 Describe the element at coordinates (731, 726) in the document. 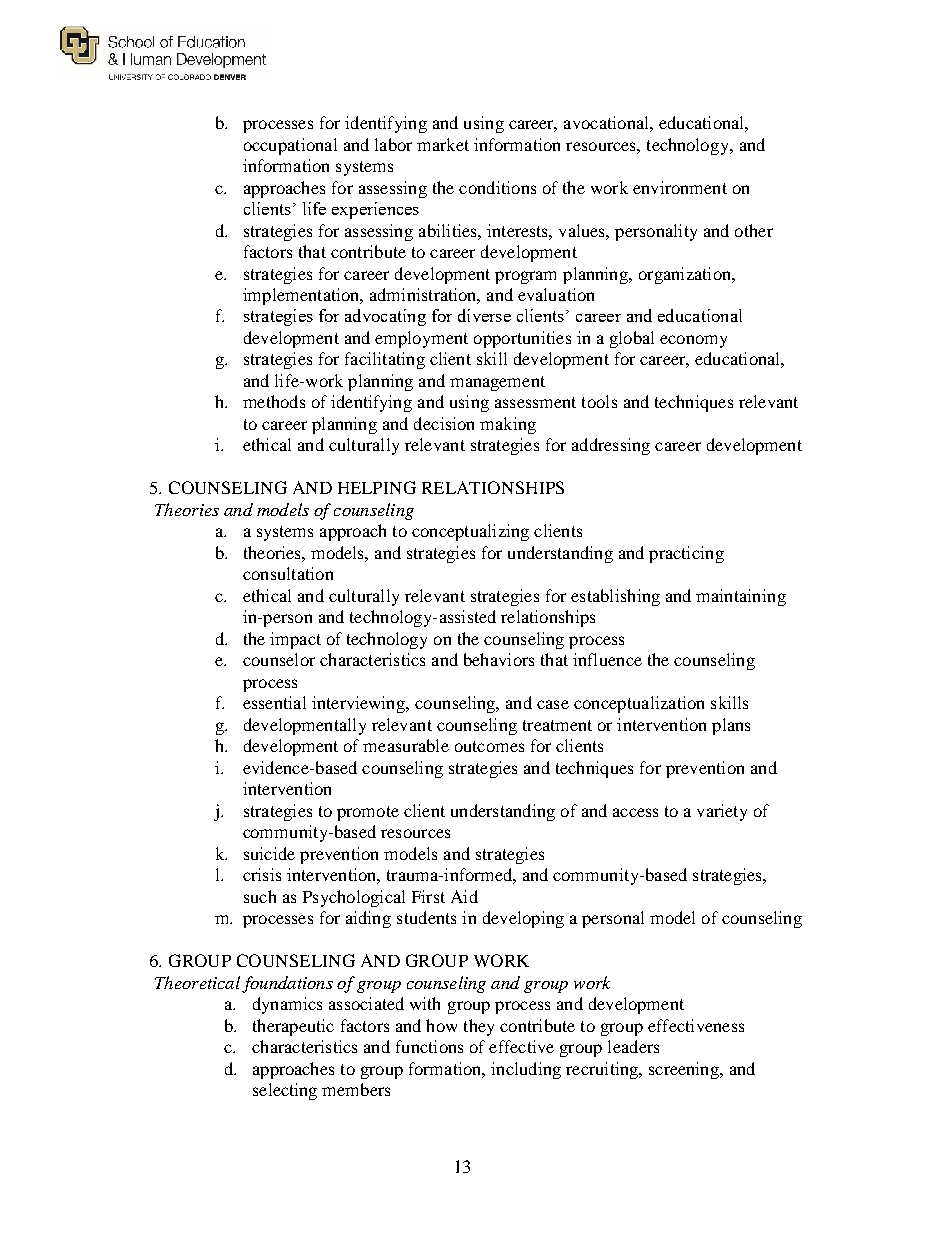

I see `plans` at that location.
